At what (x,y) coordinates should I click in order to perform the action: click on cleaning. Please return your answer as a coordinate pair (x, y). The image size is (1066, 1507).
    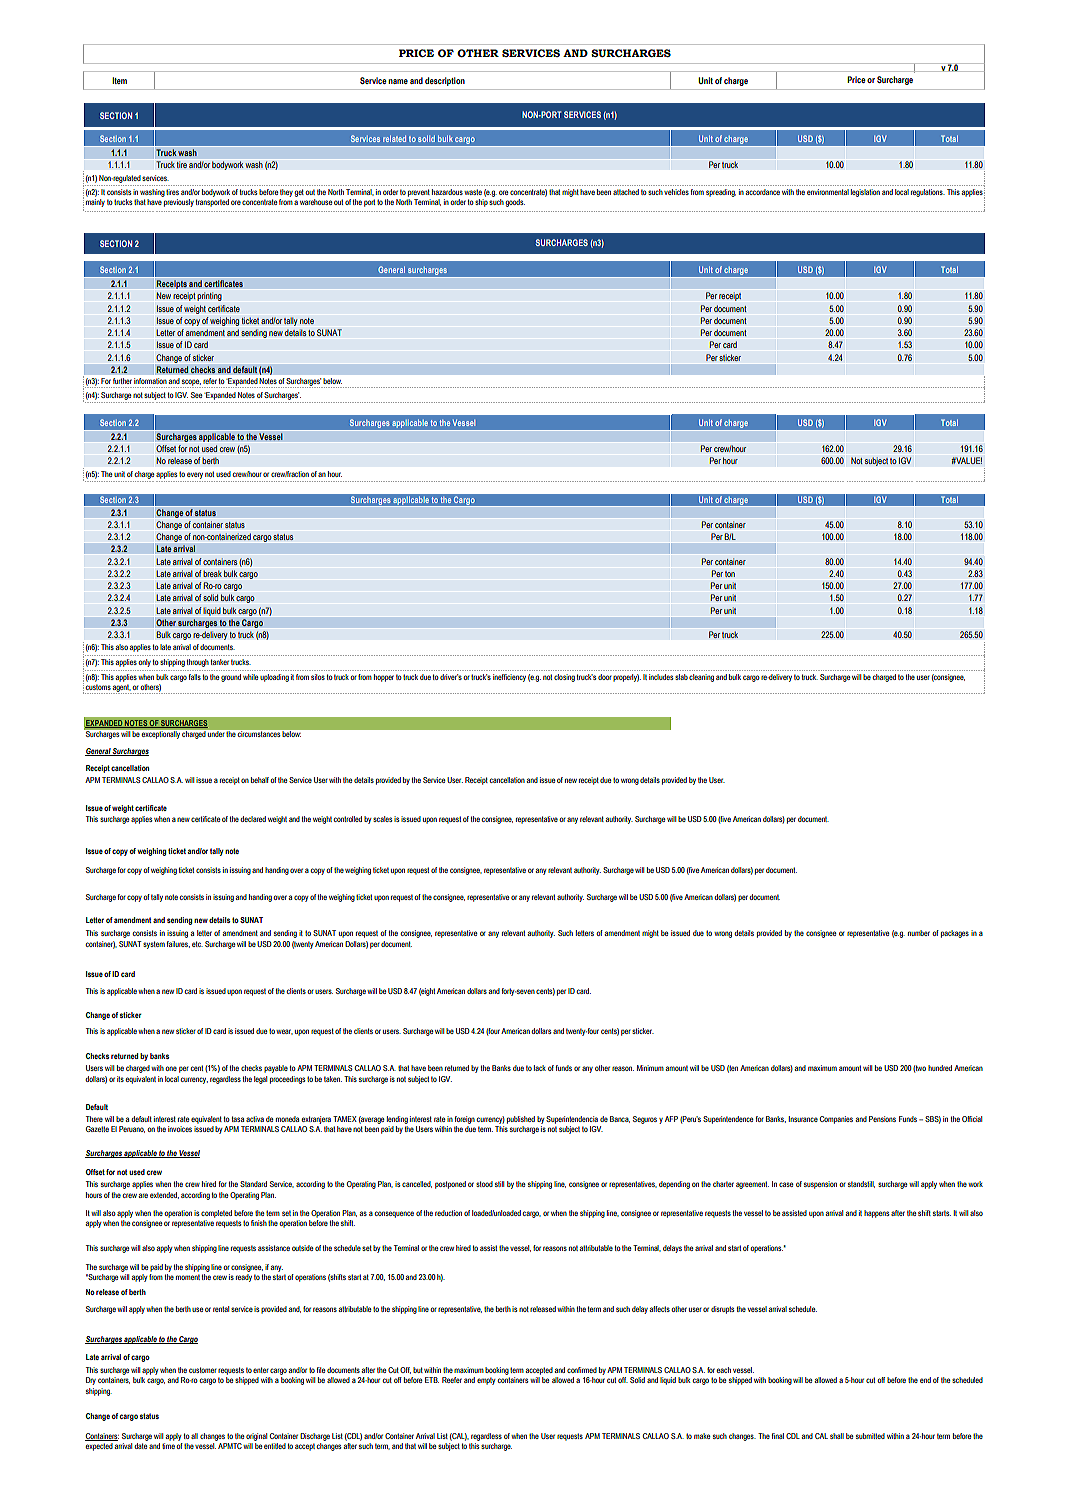
    Looking at the image, I should click on (701, 678).
